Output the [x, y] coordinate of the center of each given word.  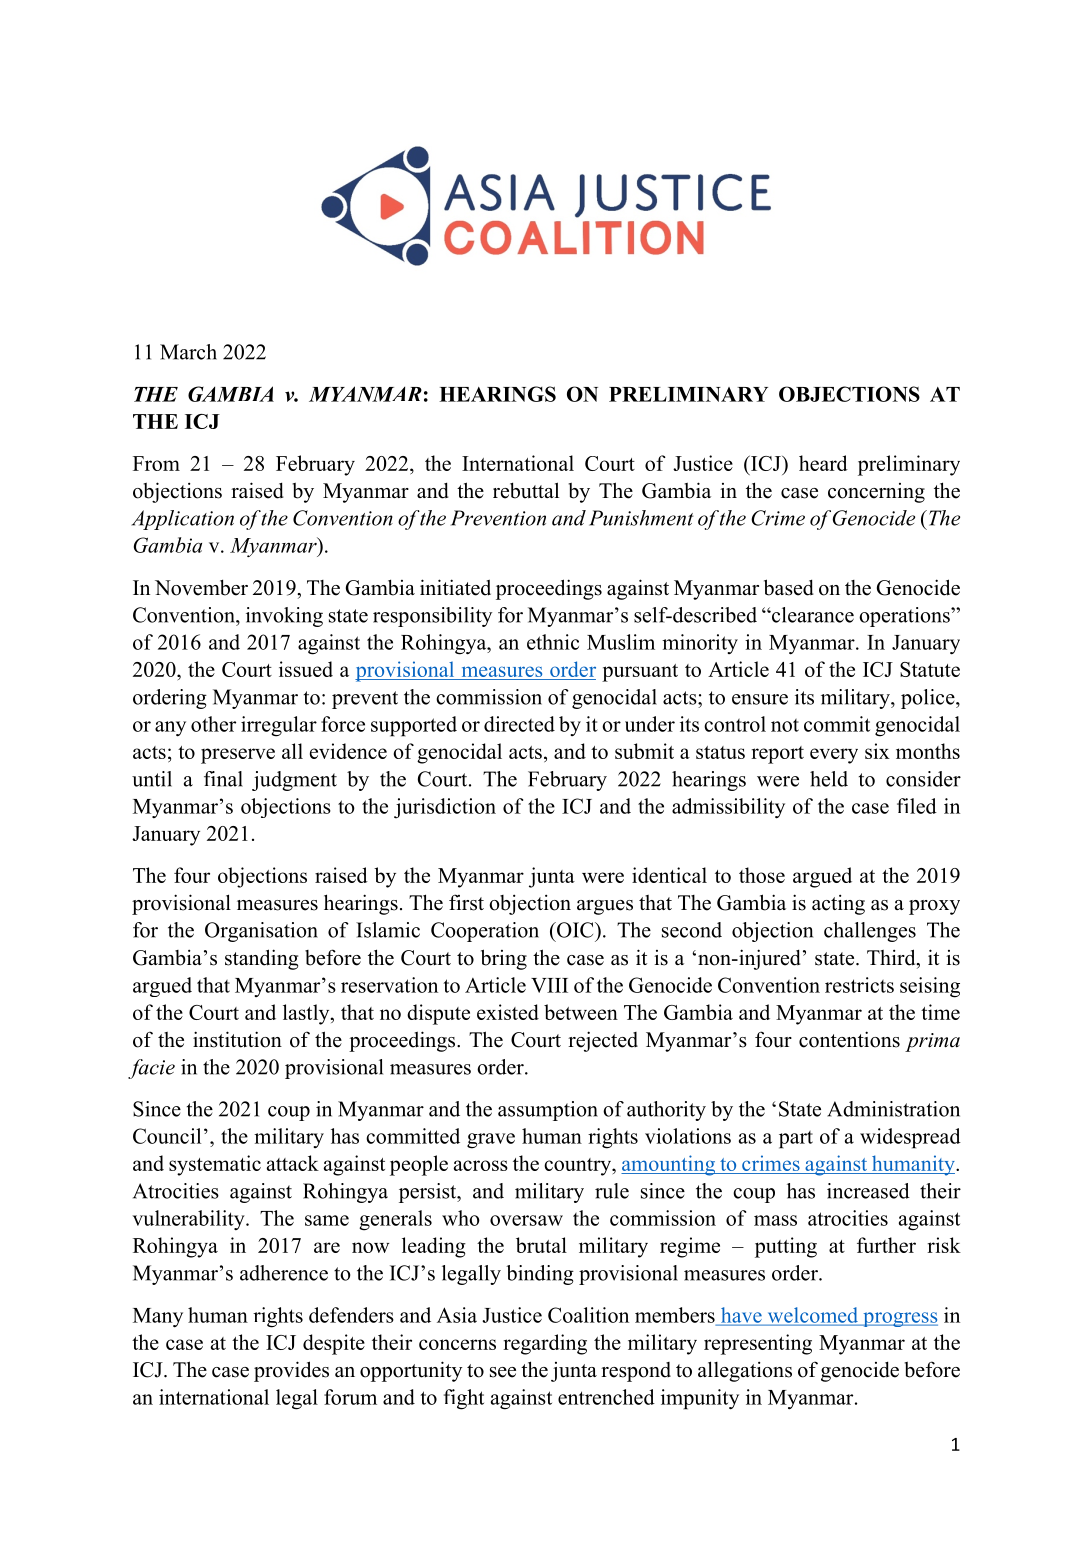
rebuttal [526, 490]
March [188, 352]
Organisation [261, 932]
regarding [545, 1344]
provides [291, 1371]
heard [823, 463]
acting [838, 905]
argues [605, 907]
